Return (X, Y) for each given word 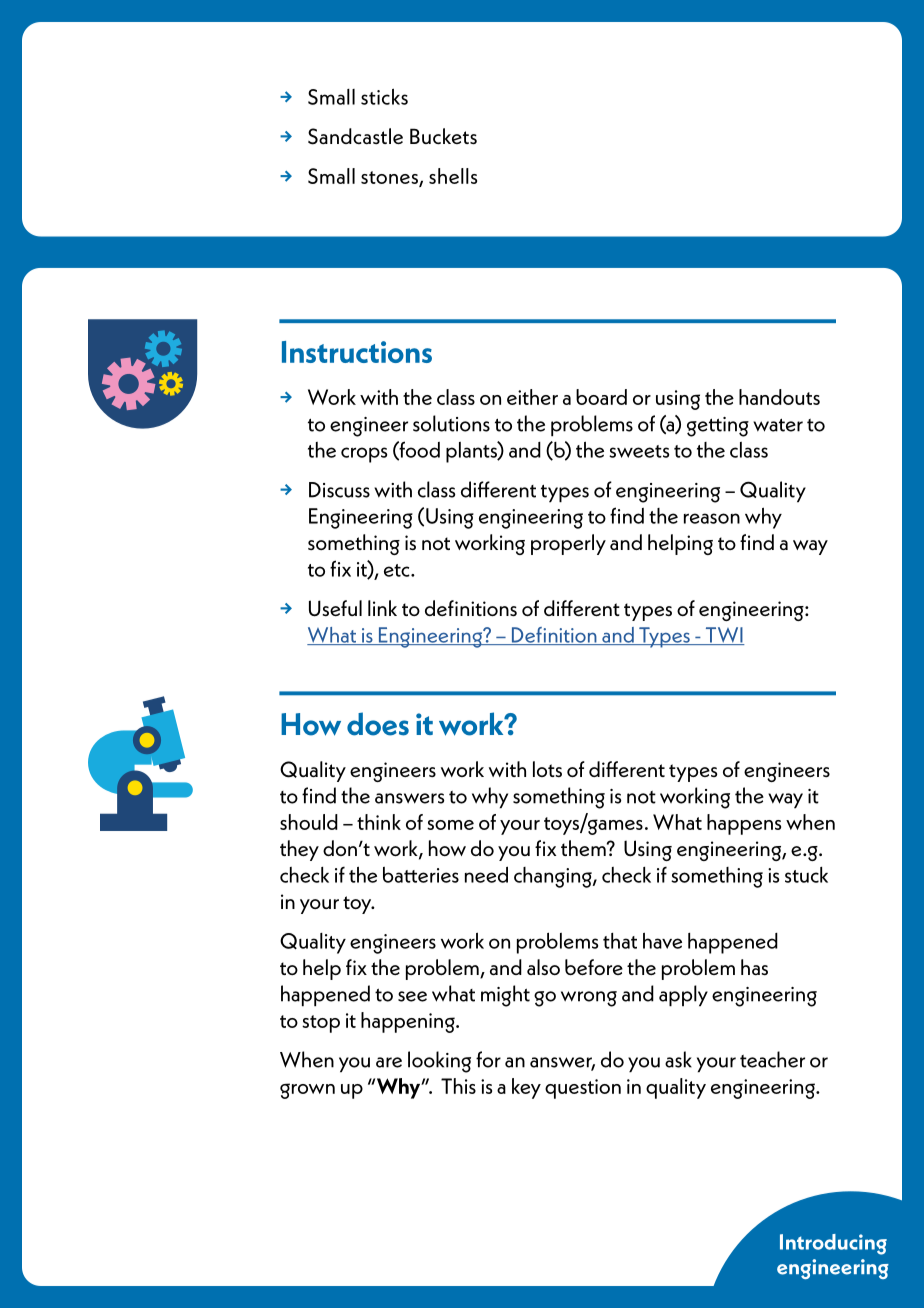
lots (547, 769)
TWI (724, 636)
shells (453, 176)
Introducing (833, 1244)
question (583, 1089)
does (378, 724)
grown (307, 1091)
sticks (384, 96)
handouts (779, 397)
